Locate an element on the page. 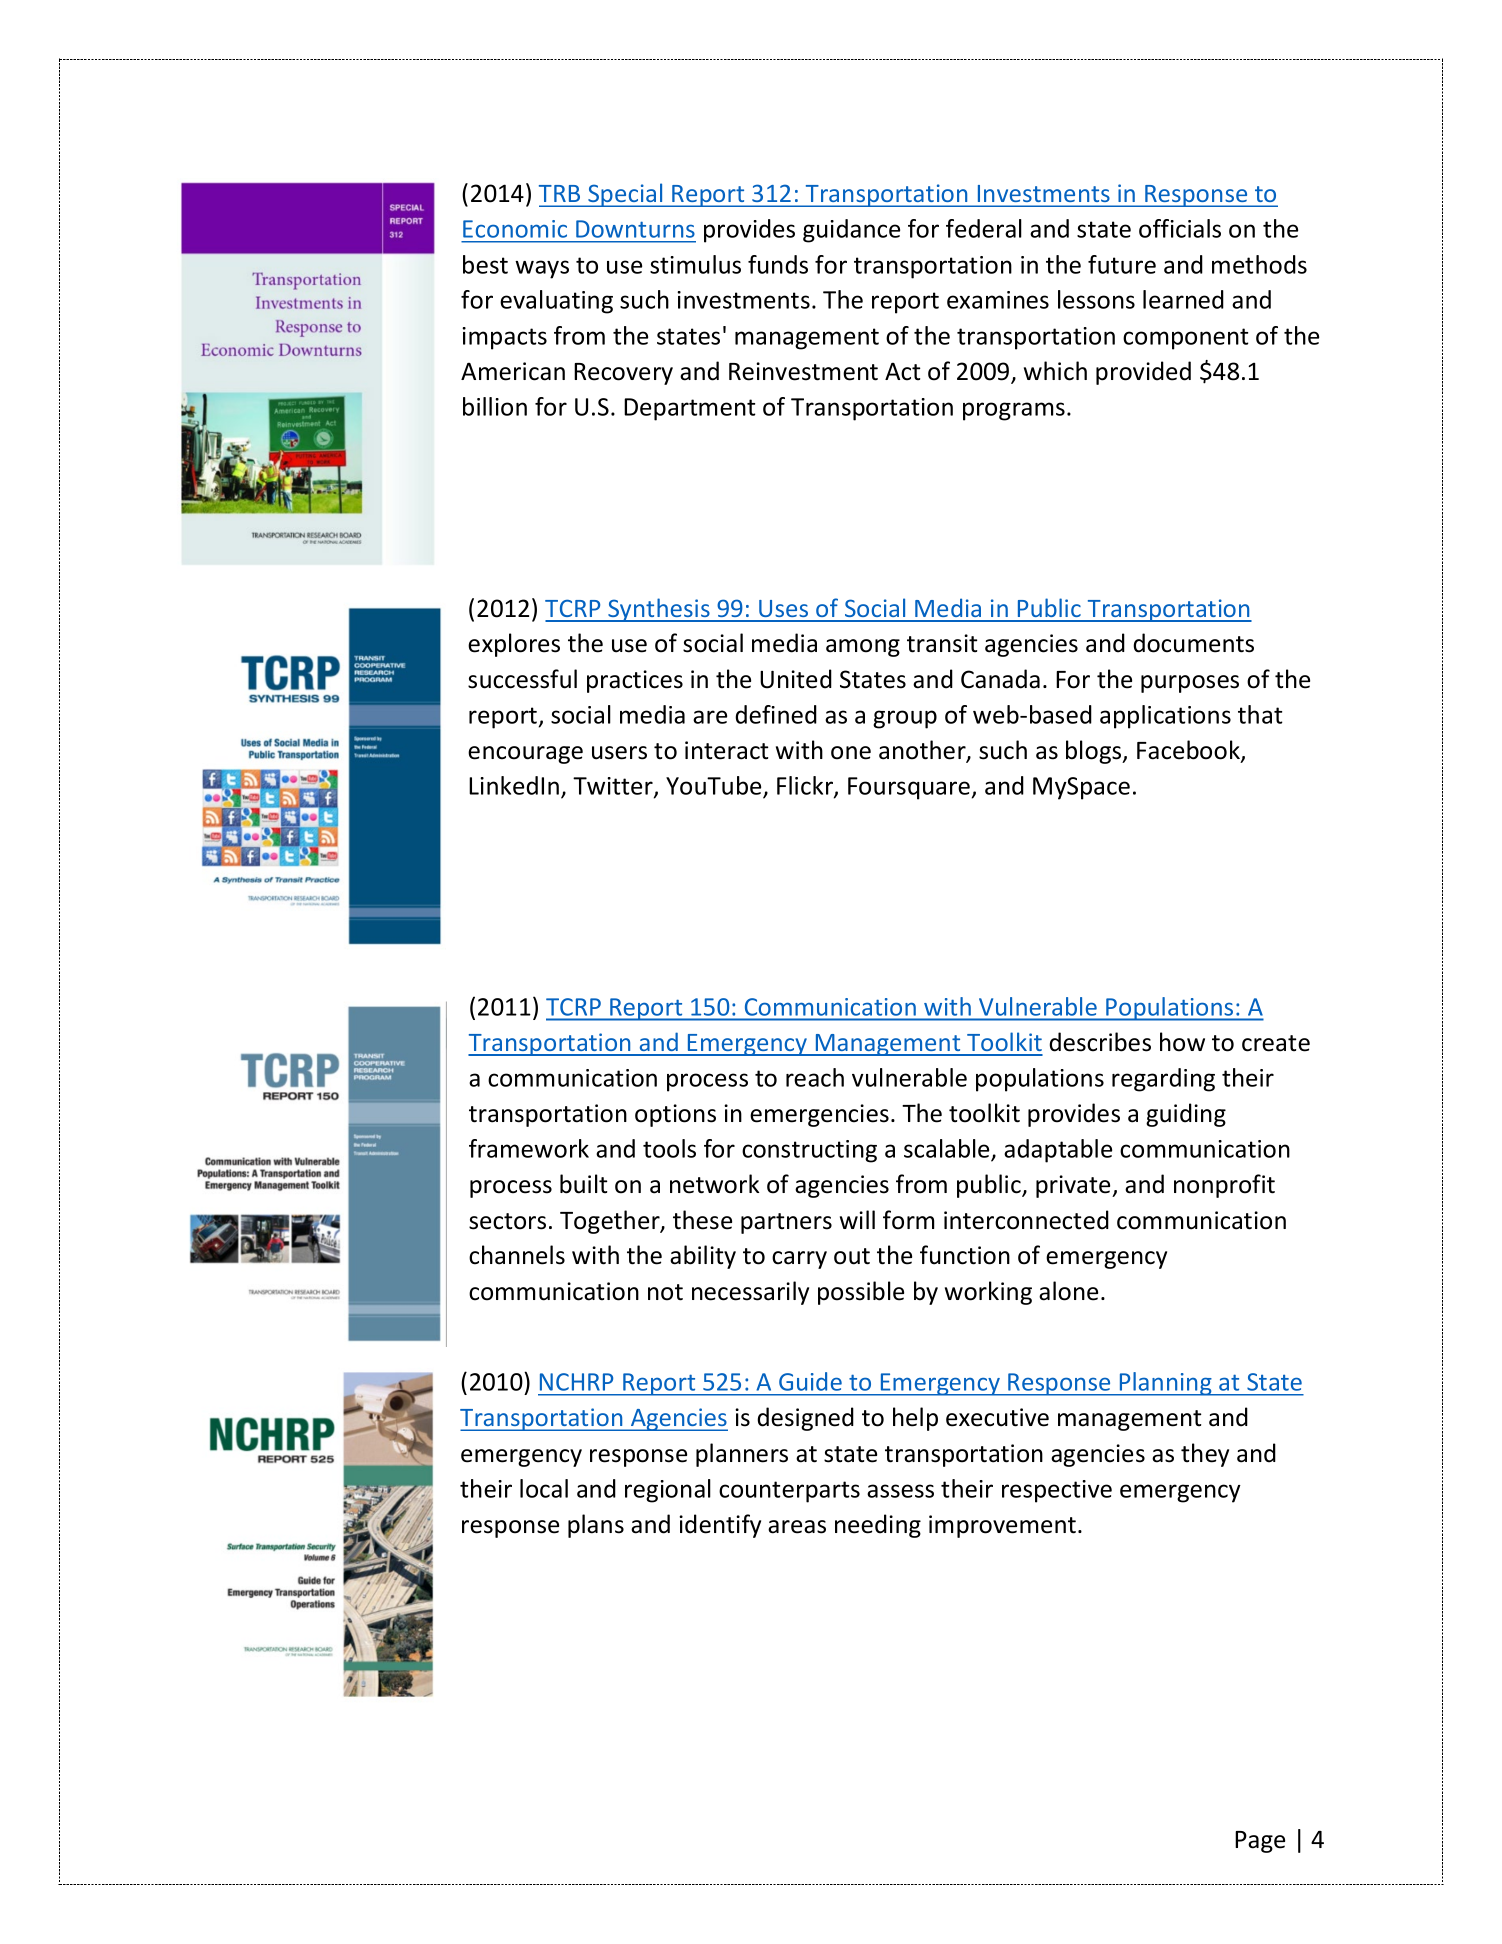  reach is located at coordinates (815, 1077).
